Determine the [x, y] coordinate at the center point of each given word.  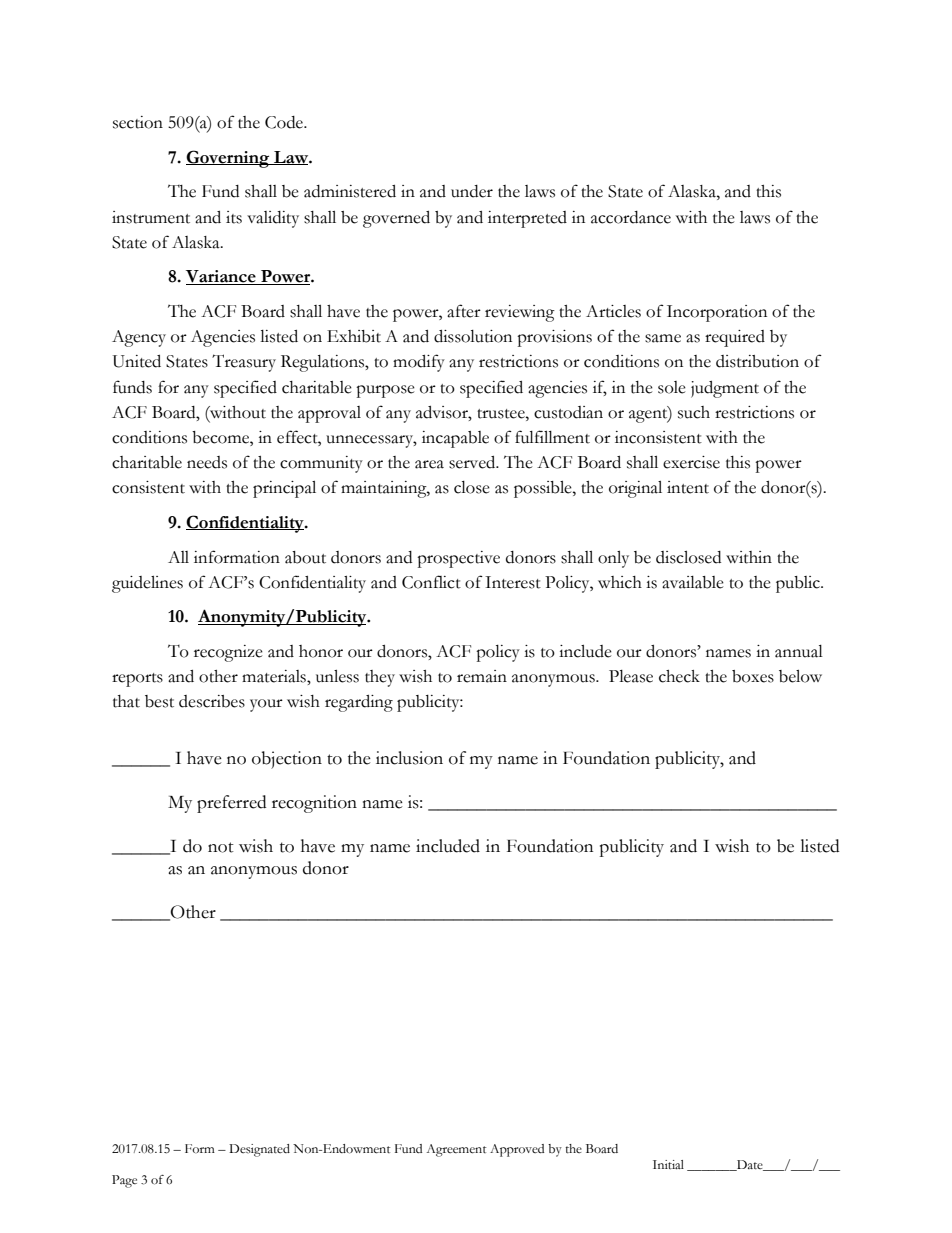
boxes [753, 676]
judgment [725, 389]
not [221, 847]
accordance [631, 217]
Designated [259, 1150]
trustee [502, 414]
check [679, 676]
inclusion [409, 758]
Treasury [244, 363]
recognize [228, 653]
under [472, 191]
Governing [229, 159]
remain [482, 676]
